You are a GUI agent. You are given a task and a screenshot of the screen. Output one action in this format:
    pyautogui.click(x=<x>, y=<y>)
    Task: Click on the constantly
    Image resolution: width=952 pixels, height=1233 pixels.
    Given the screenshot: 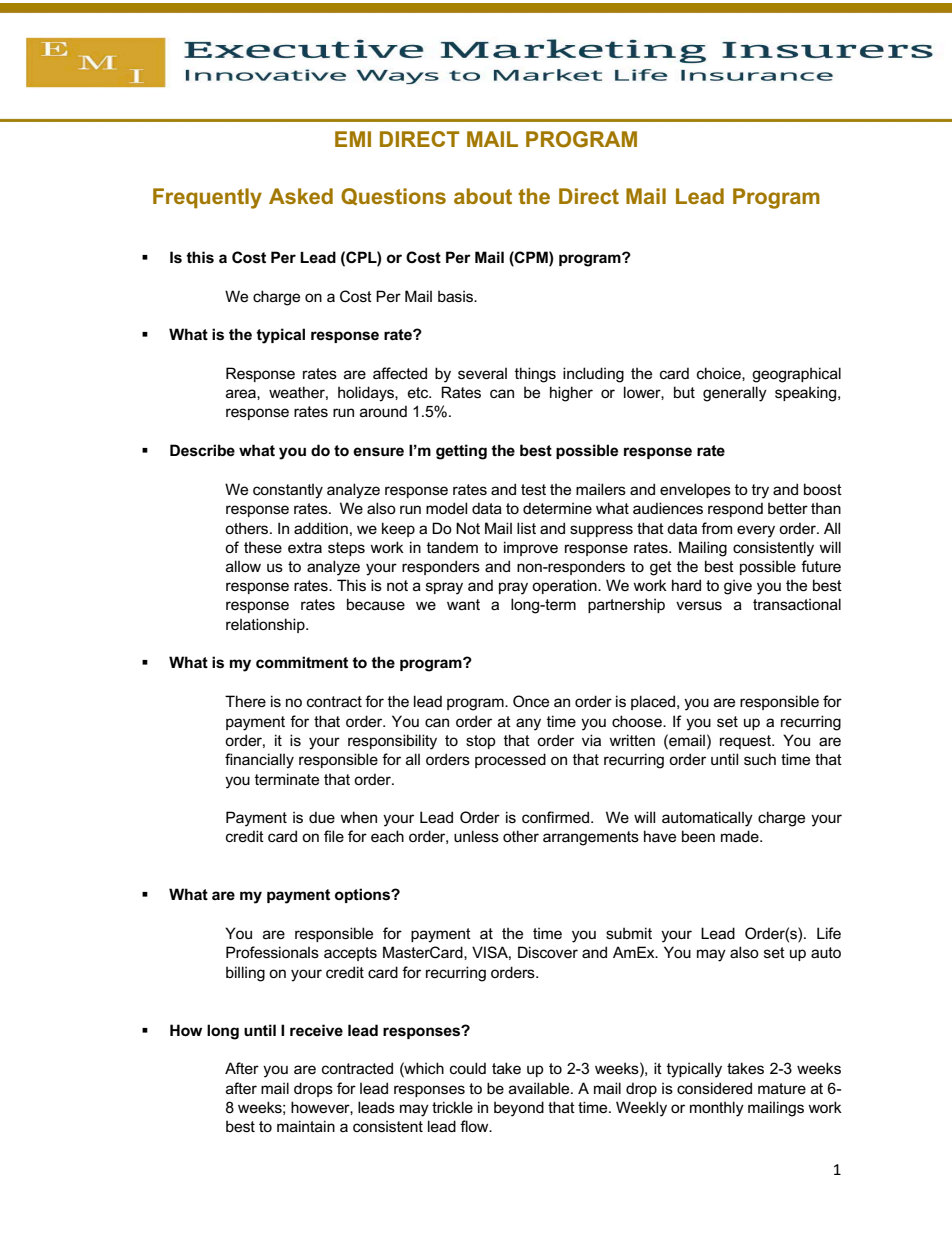 What is the action you would take?
    pyautogui.click(x=288, y=491)
